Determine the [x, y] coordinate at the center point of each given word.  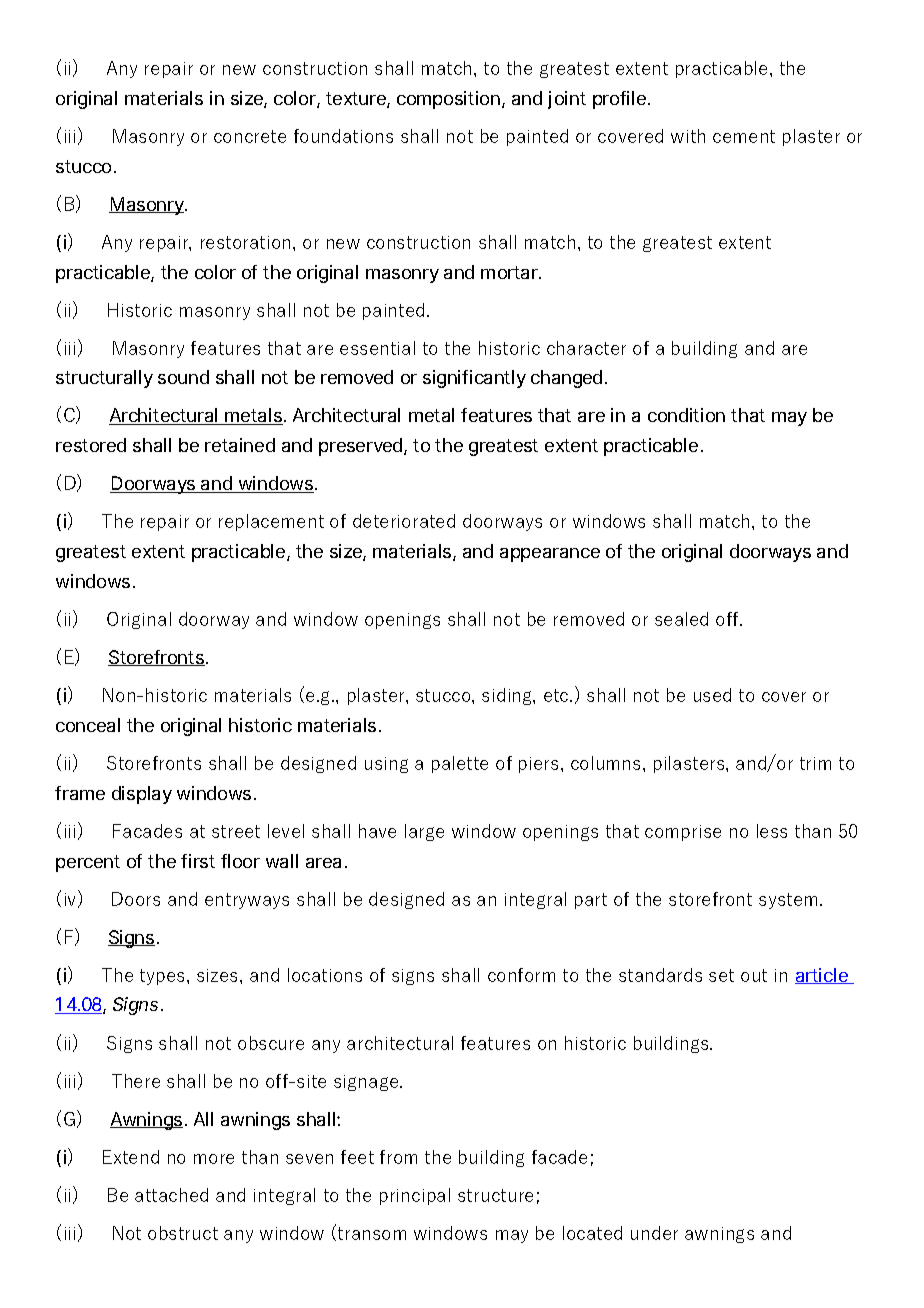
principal [415, 1196]
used [712, 695]
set [721, 975]
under [654, 1233]
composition [448, 100]
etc [557, 695]
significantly [474, 379]
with [688, 136]
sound [183, 377]
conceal [88, 725]
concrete [250, 136]
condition [686, 415]
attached [171, 1195]
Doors [136, 899]
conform [521, 975]
